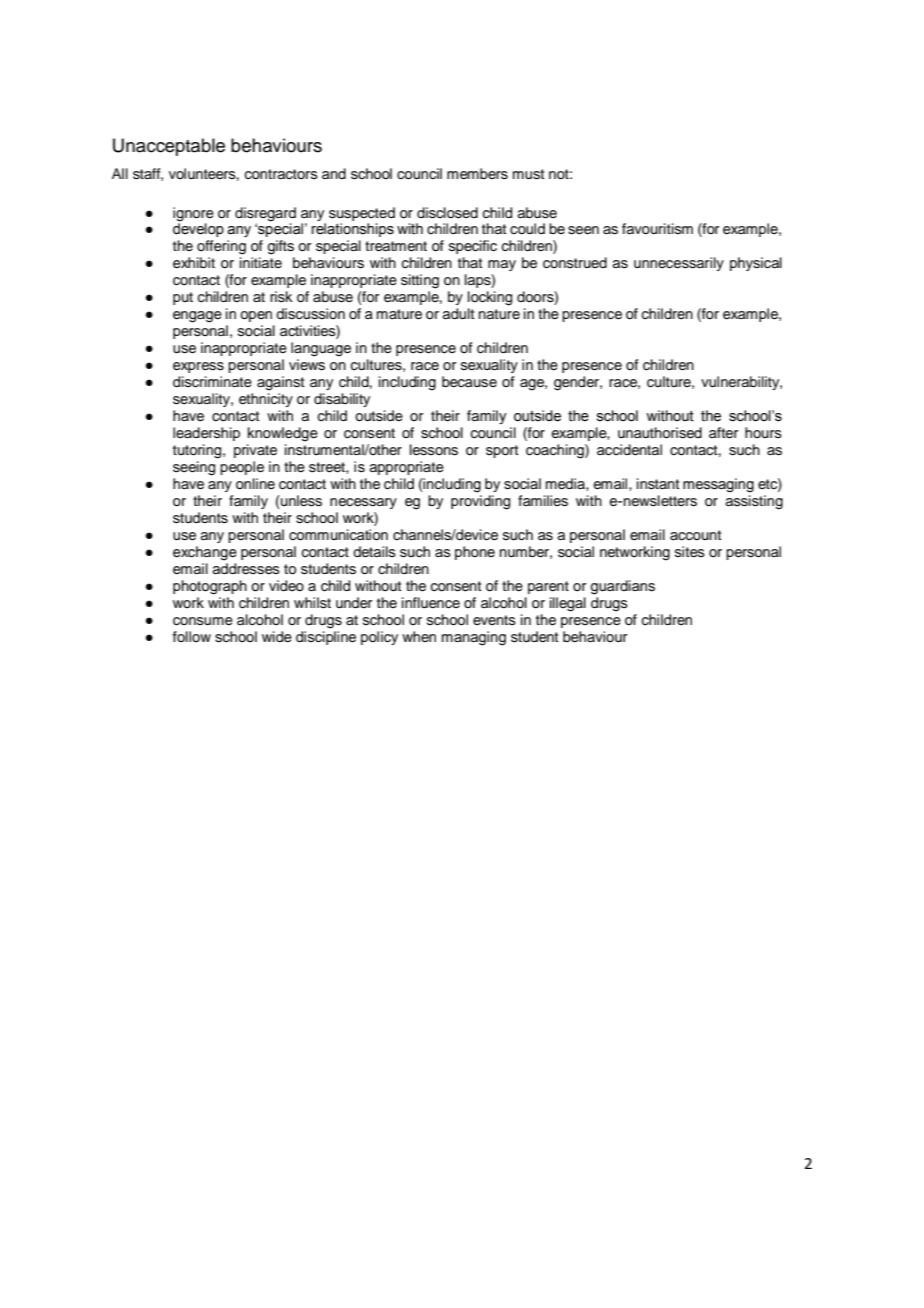  Describe the element at coordinates (528, 174) in the page. I see `must` at that location.
